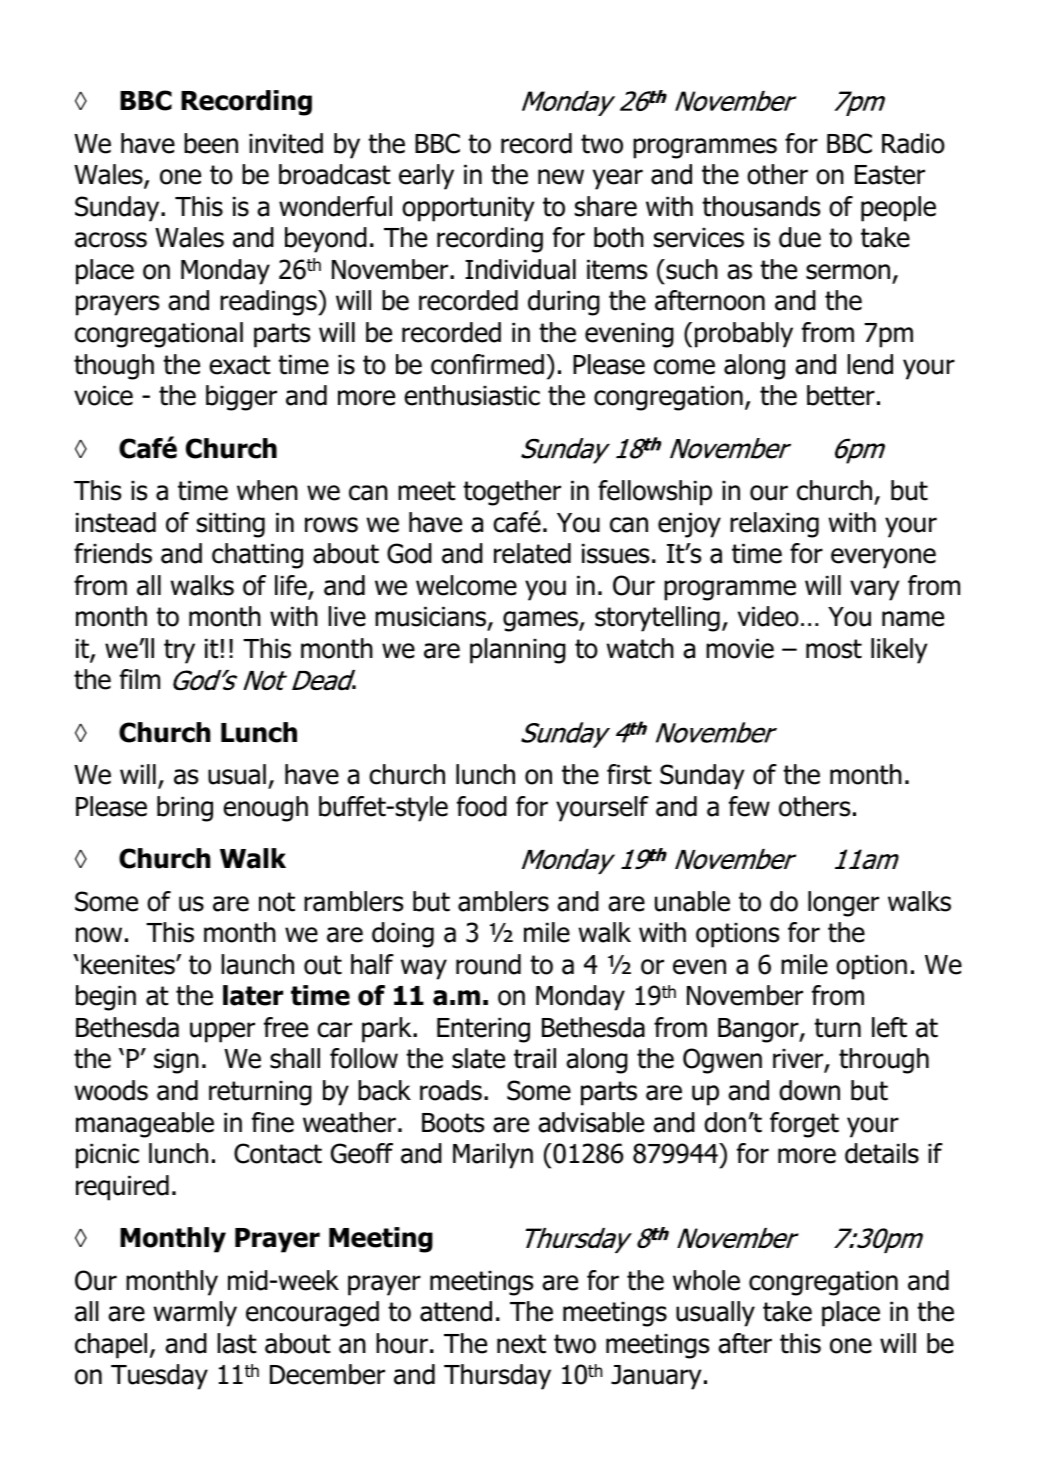 The image size is (1040, 1470). What do you see at coordinates (478, 1058) in the image?
I see `slate` at bounding box center [478, 1058].
